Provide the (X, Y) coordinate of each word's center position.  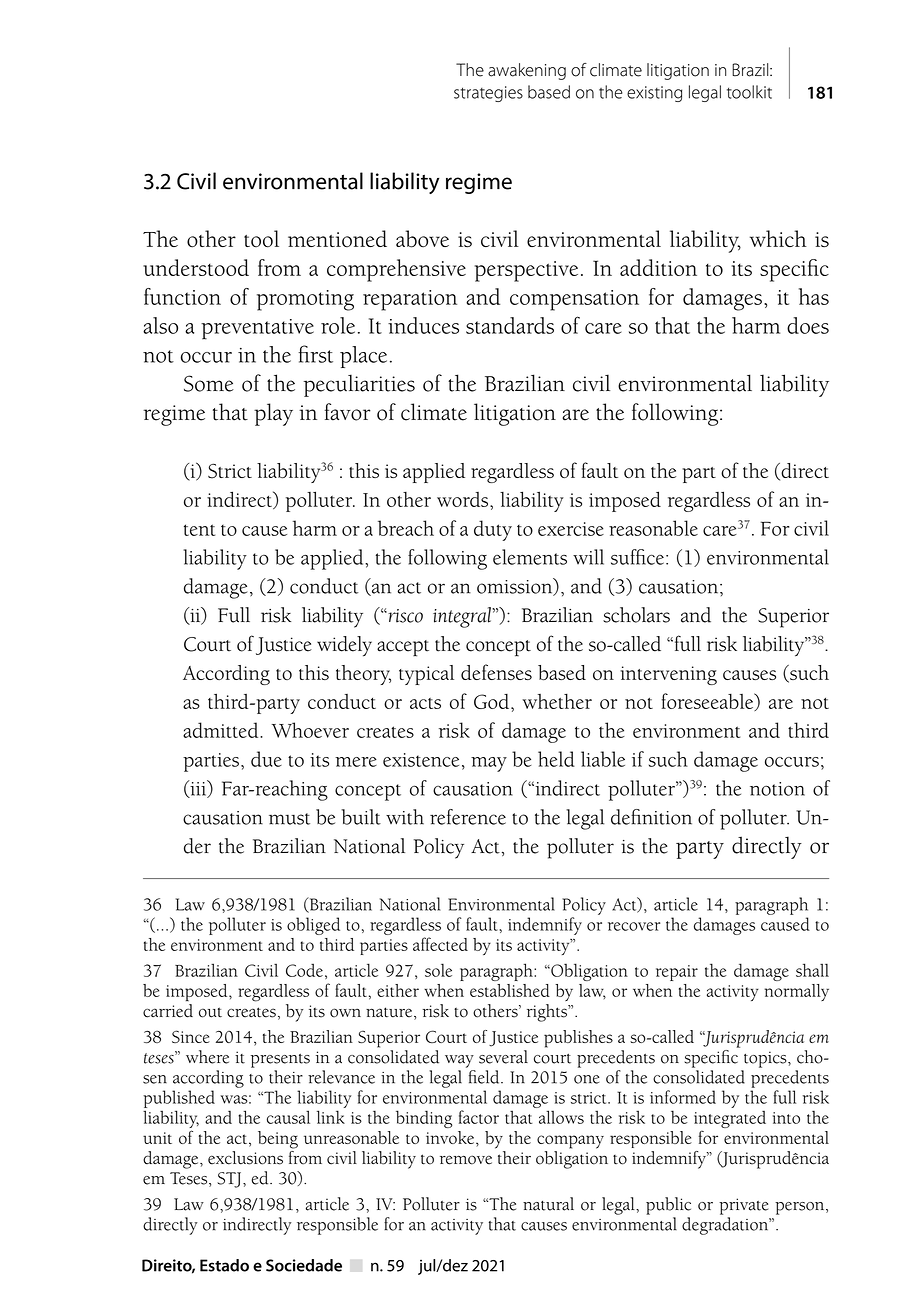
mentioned (337, 239)
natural (548, 1204)
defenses (496, 672)
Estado (224, 1265)
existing (654, 94)
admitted (222, 730)
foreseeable (709, 702)
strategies (488, 94)
